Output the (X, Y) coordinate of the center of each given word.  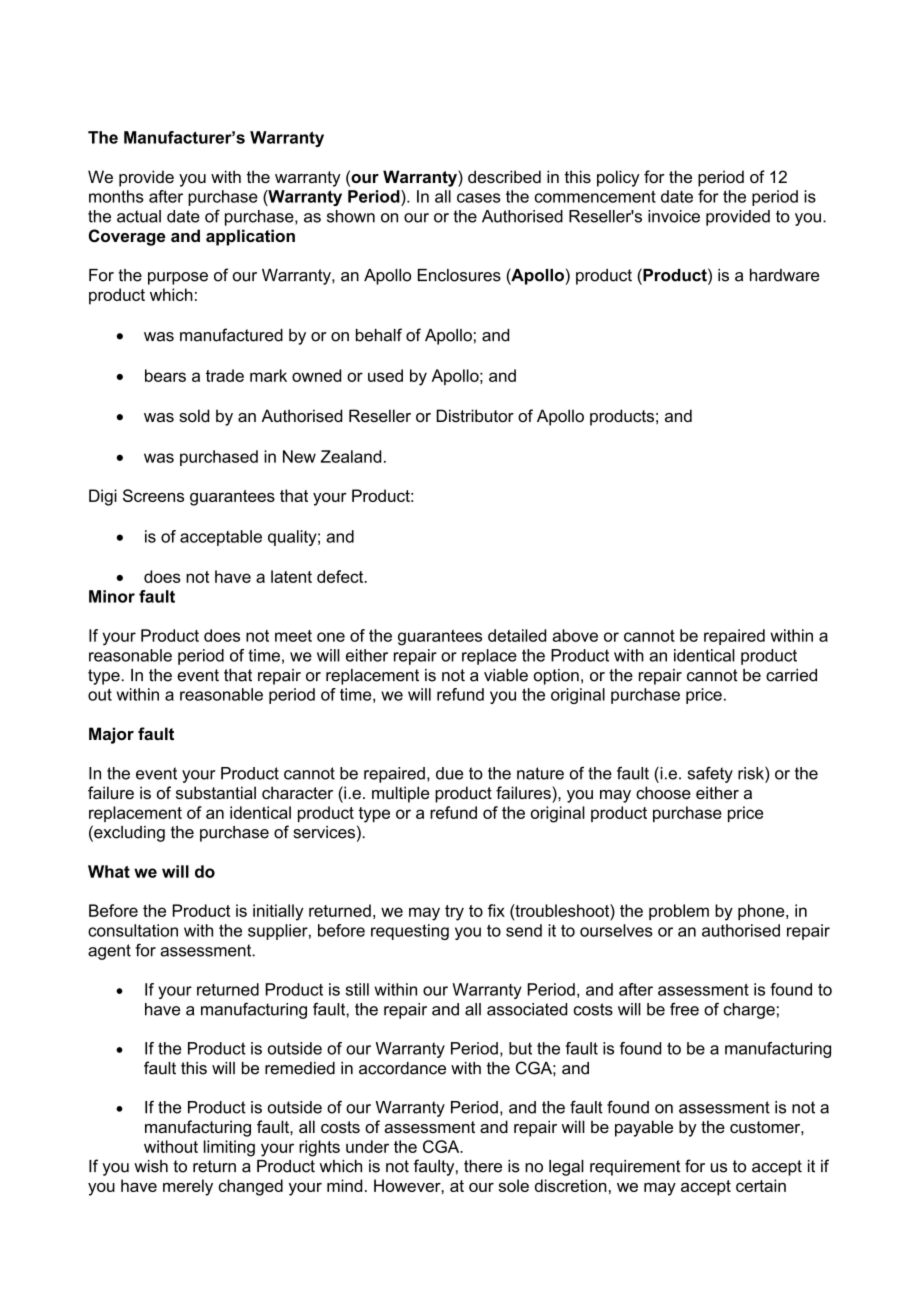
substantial (216, 792)
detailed (517, 635)
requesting (410, 932)
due (449, 773)
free (684, 1009)
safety (710, 774)
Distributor (475, 415)
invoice (674, 216)
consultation (133, 930)
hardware (784, 275)
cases (479, 198)
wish (151, 1166)
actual (139, 216)
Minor (112, 596)
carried (791, 675)
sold (194, 415)
